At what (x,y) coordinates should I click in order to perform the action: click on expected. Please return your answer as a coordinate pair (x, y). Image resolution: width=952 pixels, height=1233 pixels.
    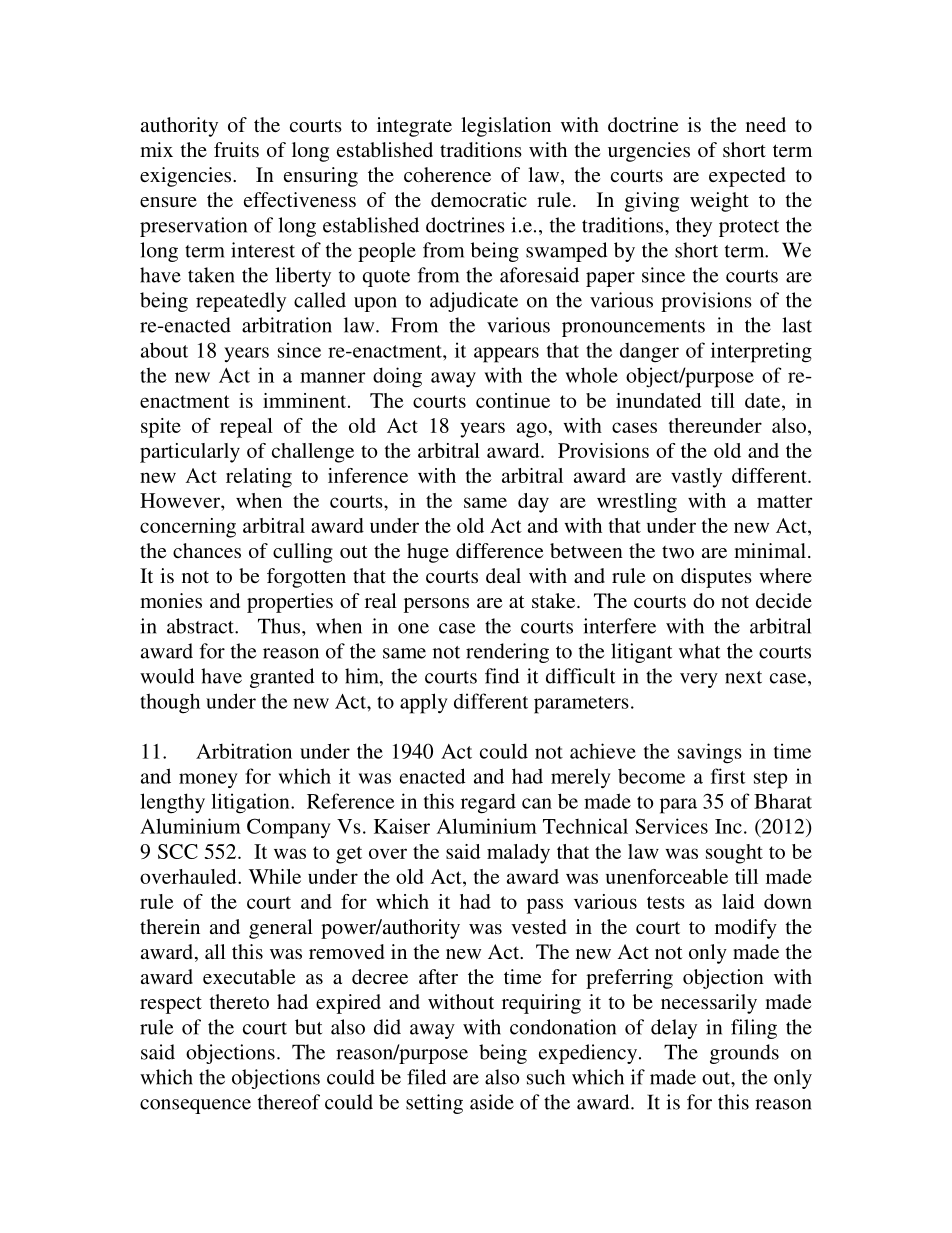
    Looking at the image, I should click on (747, 177).
